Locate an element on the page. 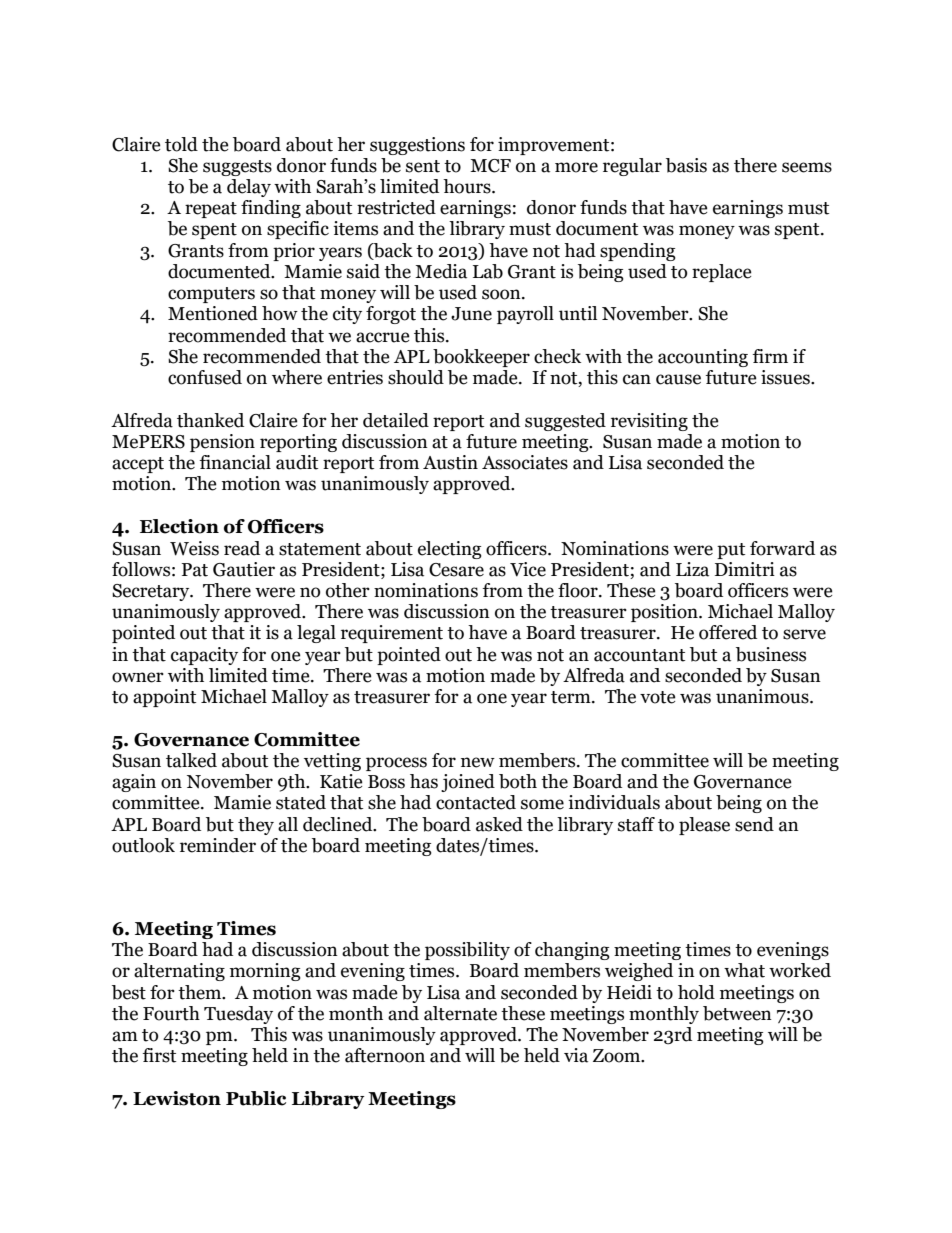 Image resolution: width=952 pixels, height=1233 pixels. first is located at coordinates (159, 1055).
